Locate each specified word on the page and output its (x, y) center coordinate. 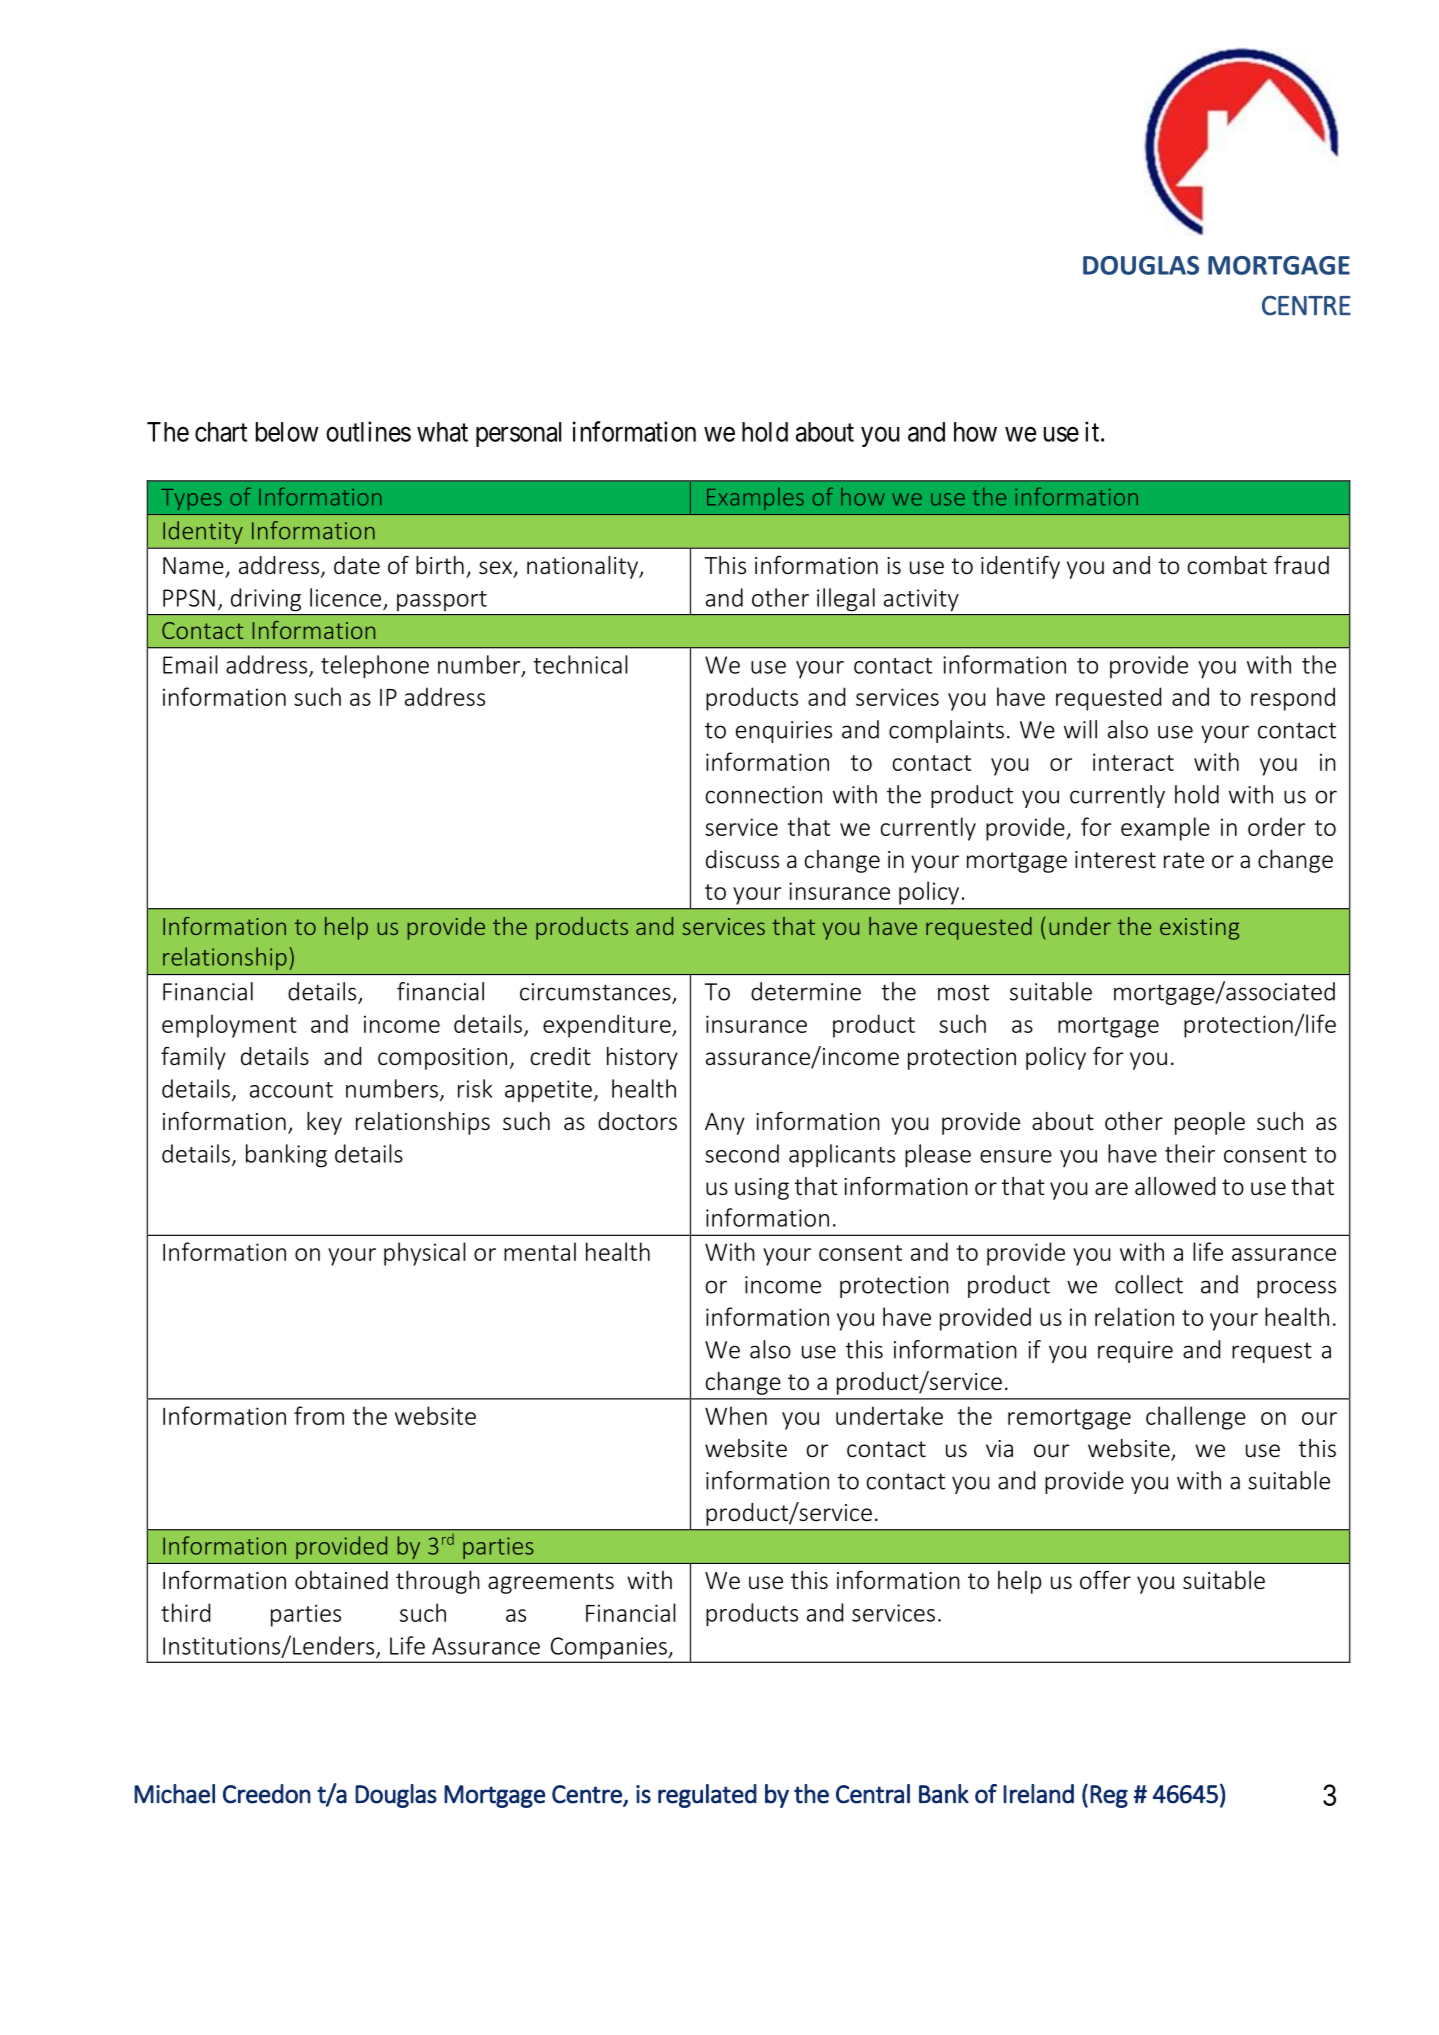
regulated (707, 1796)
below (287, 432)
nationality (584, 567)
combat (1227, 565)
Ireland (1038, 1794)
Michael (174, 1794)
